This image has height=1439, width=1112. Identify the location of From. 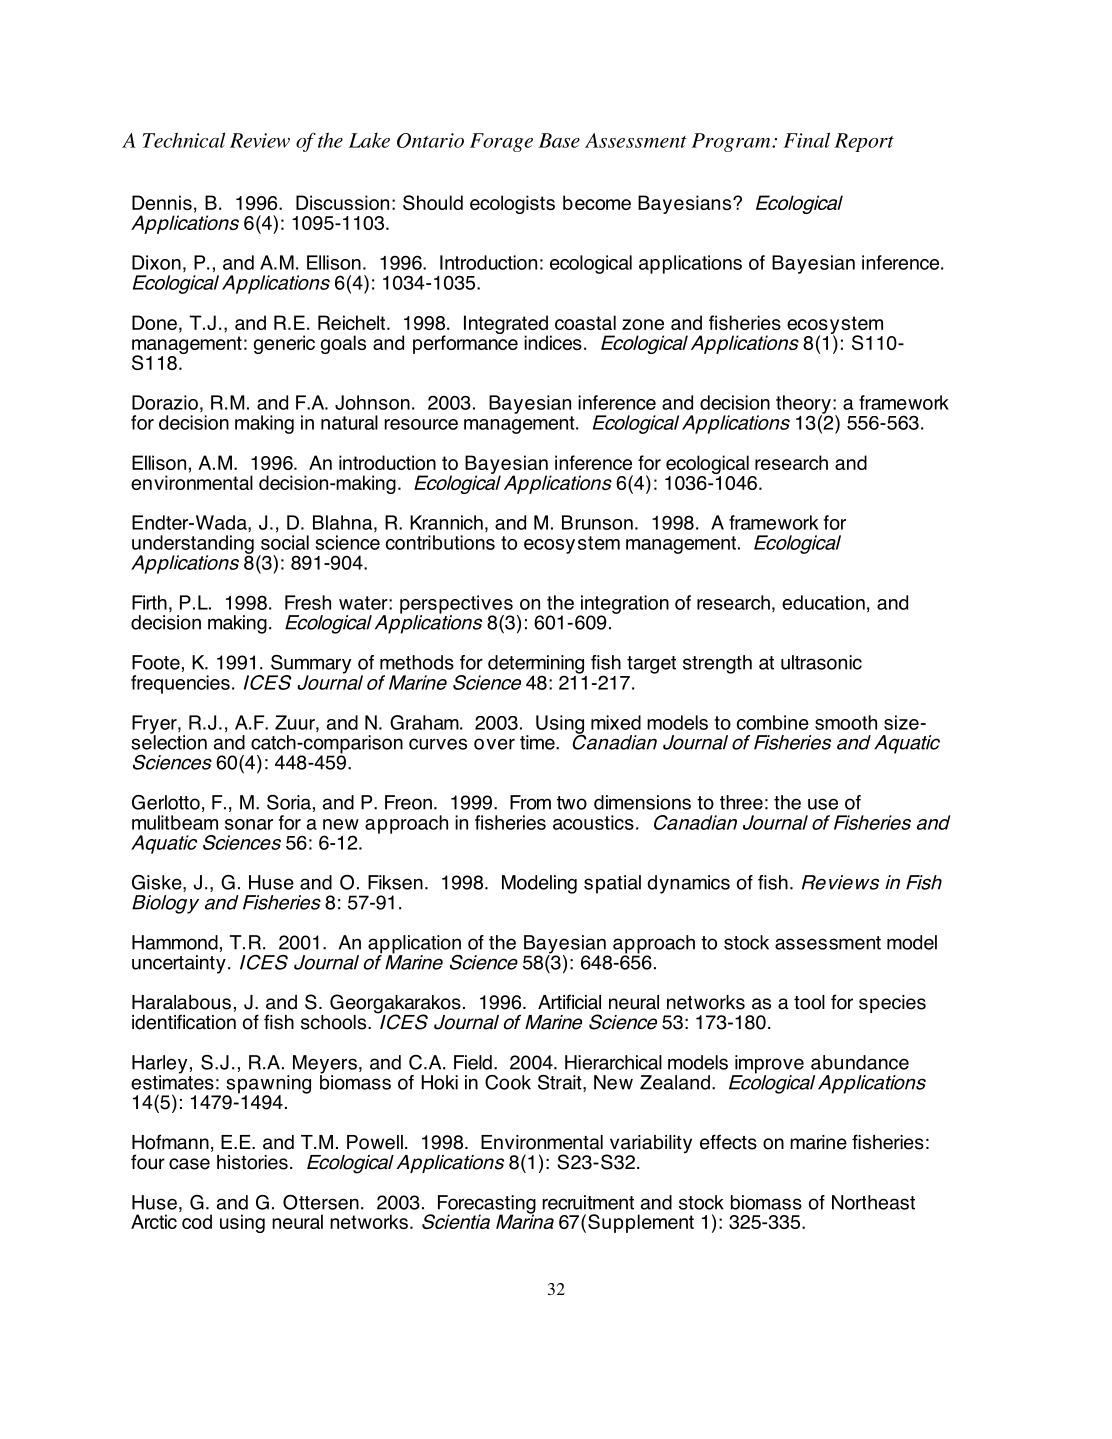
(530, 802).
